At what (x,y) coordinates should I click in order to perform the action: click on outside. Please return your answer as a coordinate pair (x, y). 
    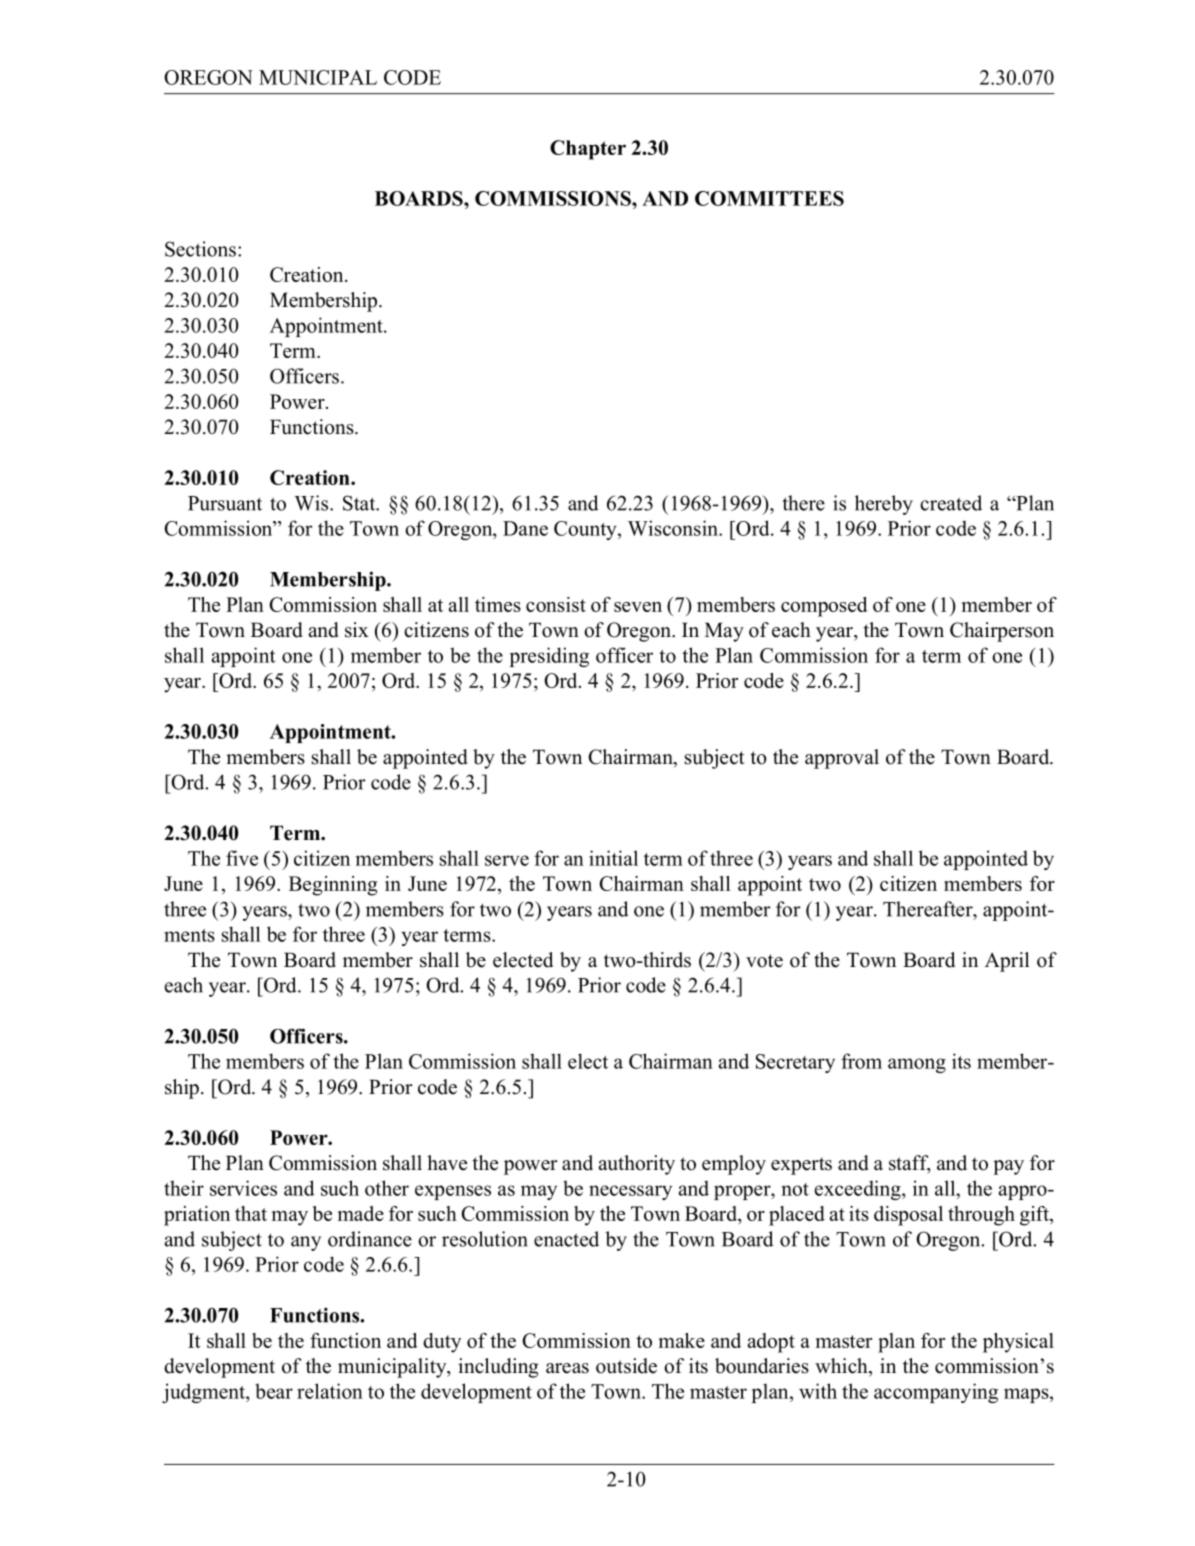
    Looking at the image, I should click on (626, 1366).
